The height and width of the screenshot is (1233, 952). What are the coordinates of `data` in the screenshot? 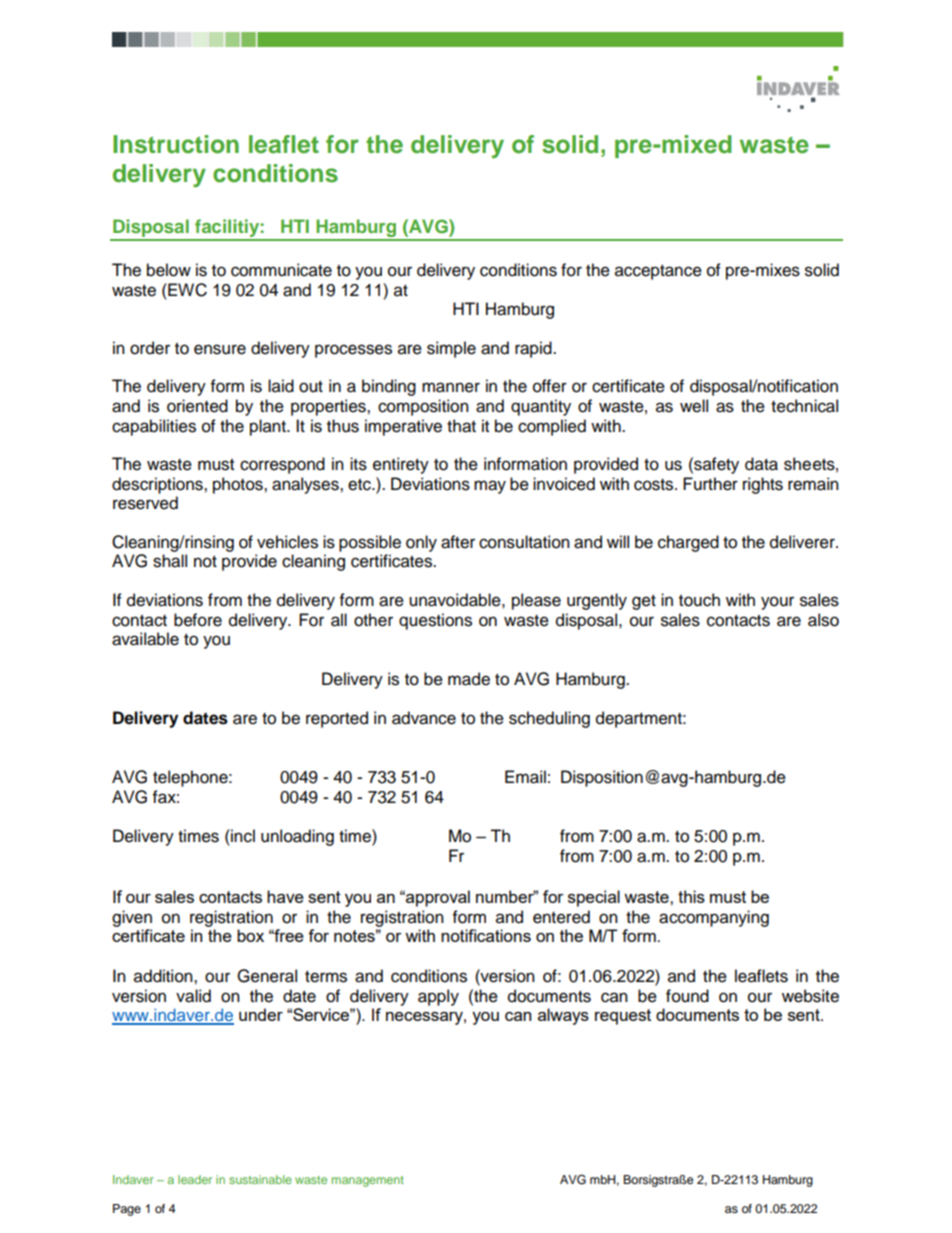 It's located at (761, 464).
